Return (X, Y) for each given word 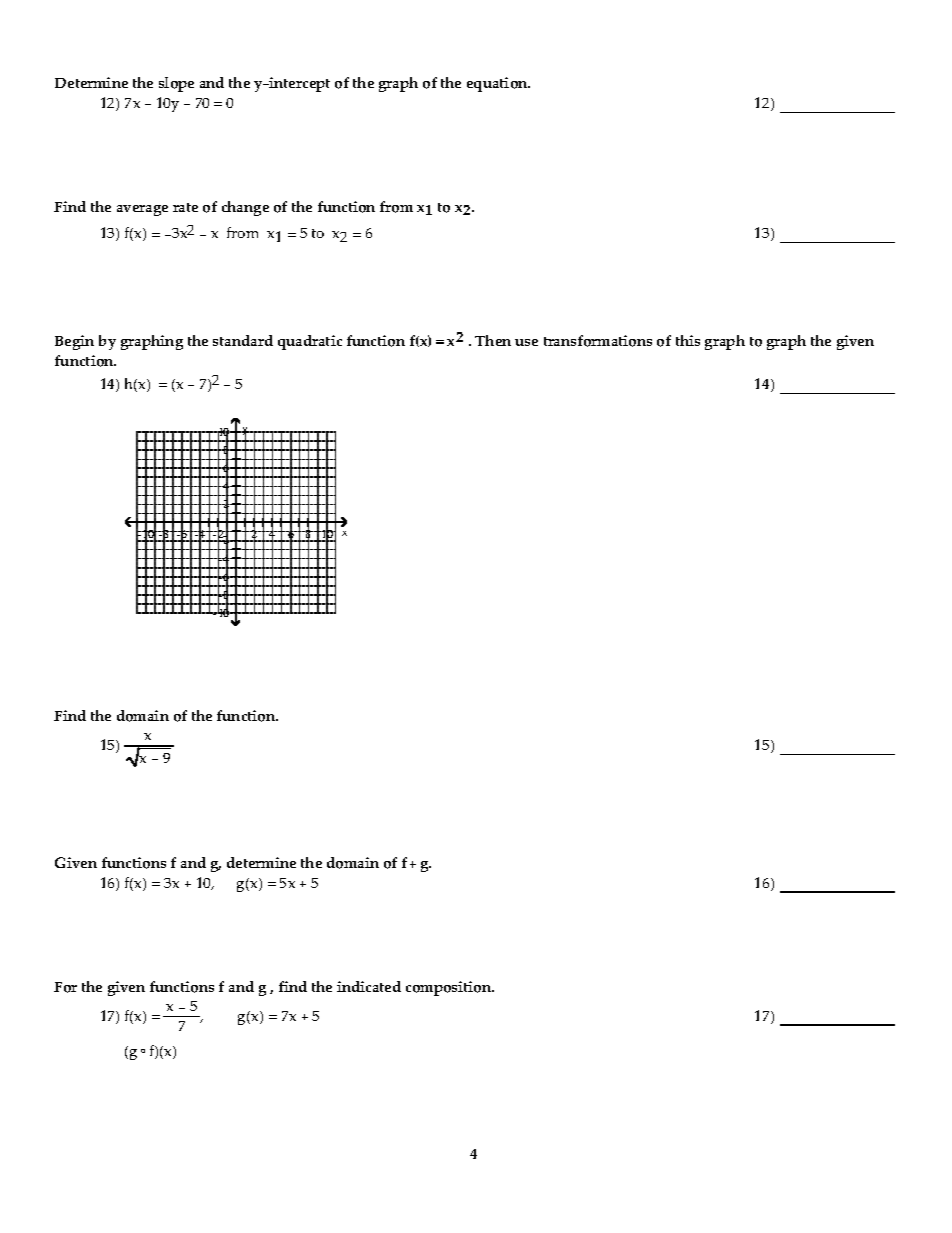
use (526, 342)
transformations (598, 341)
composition (449, 988)
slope (176, 84)
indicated (369, 986)
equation (498, 84)
